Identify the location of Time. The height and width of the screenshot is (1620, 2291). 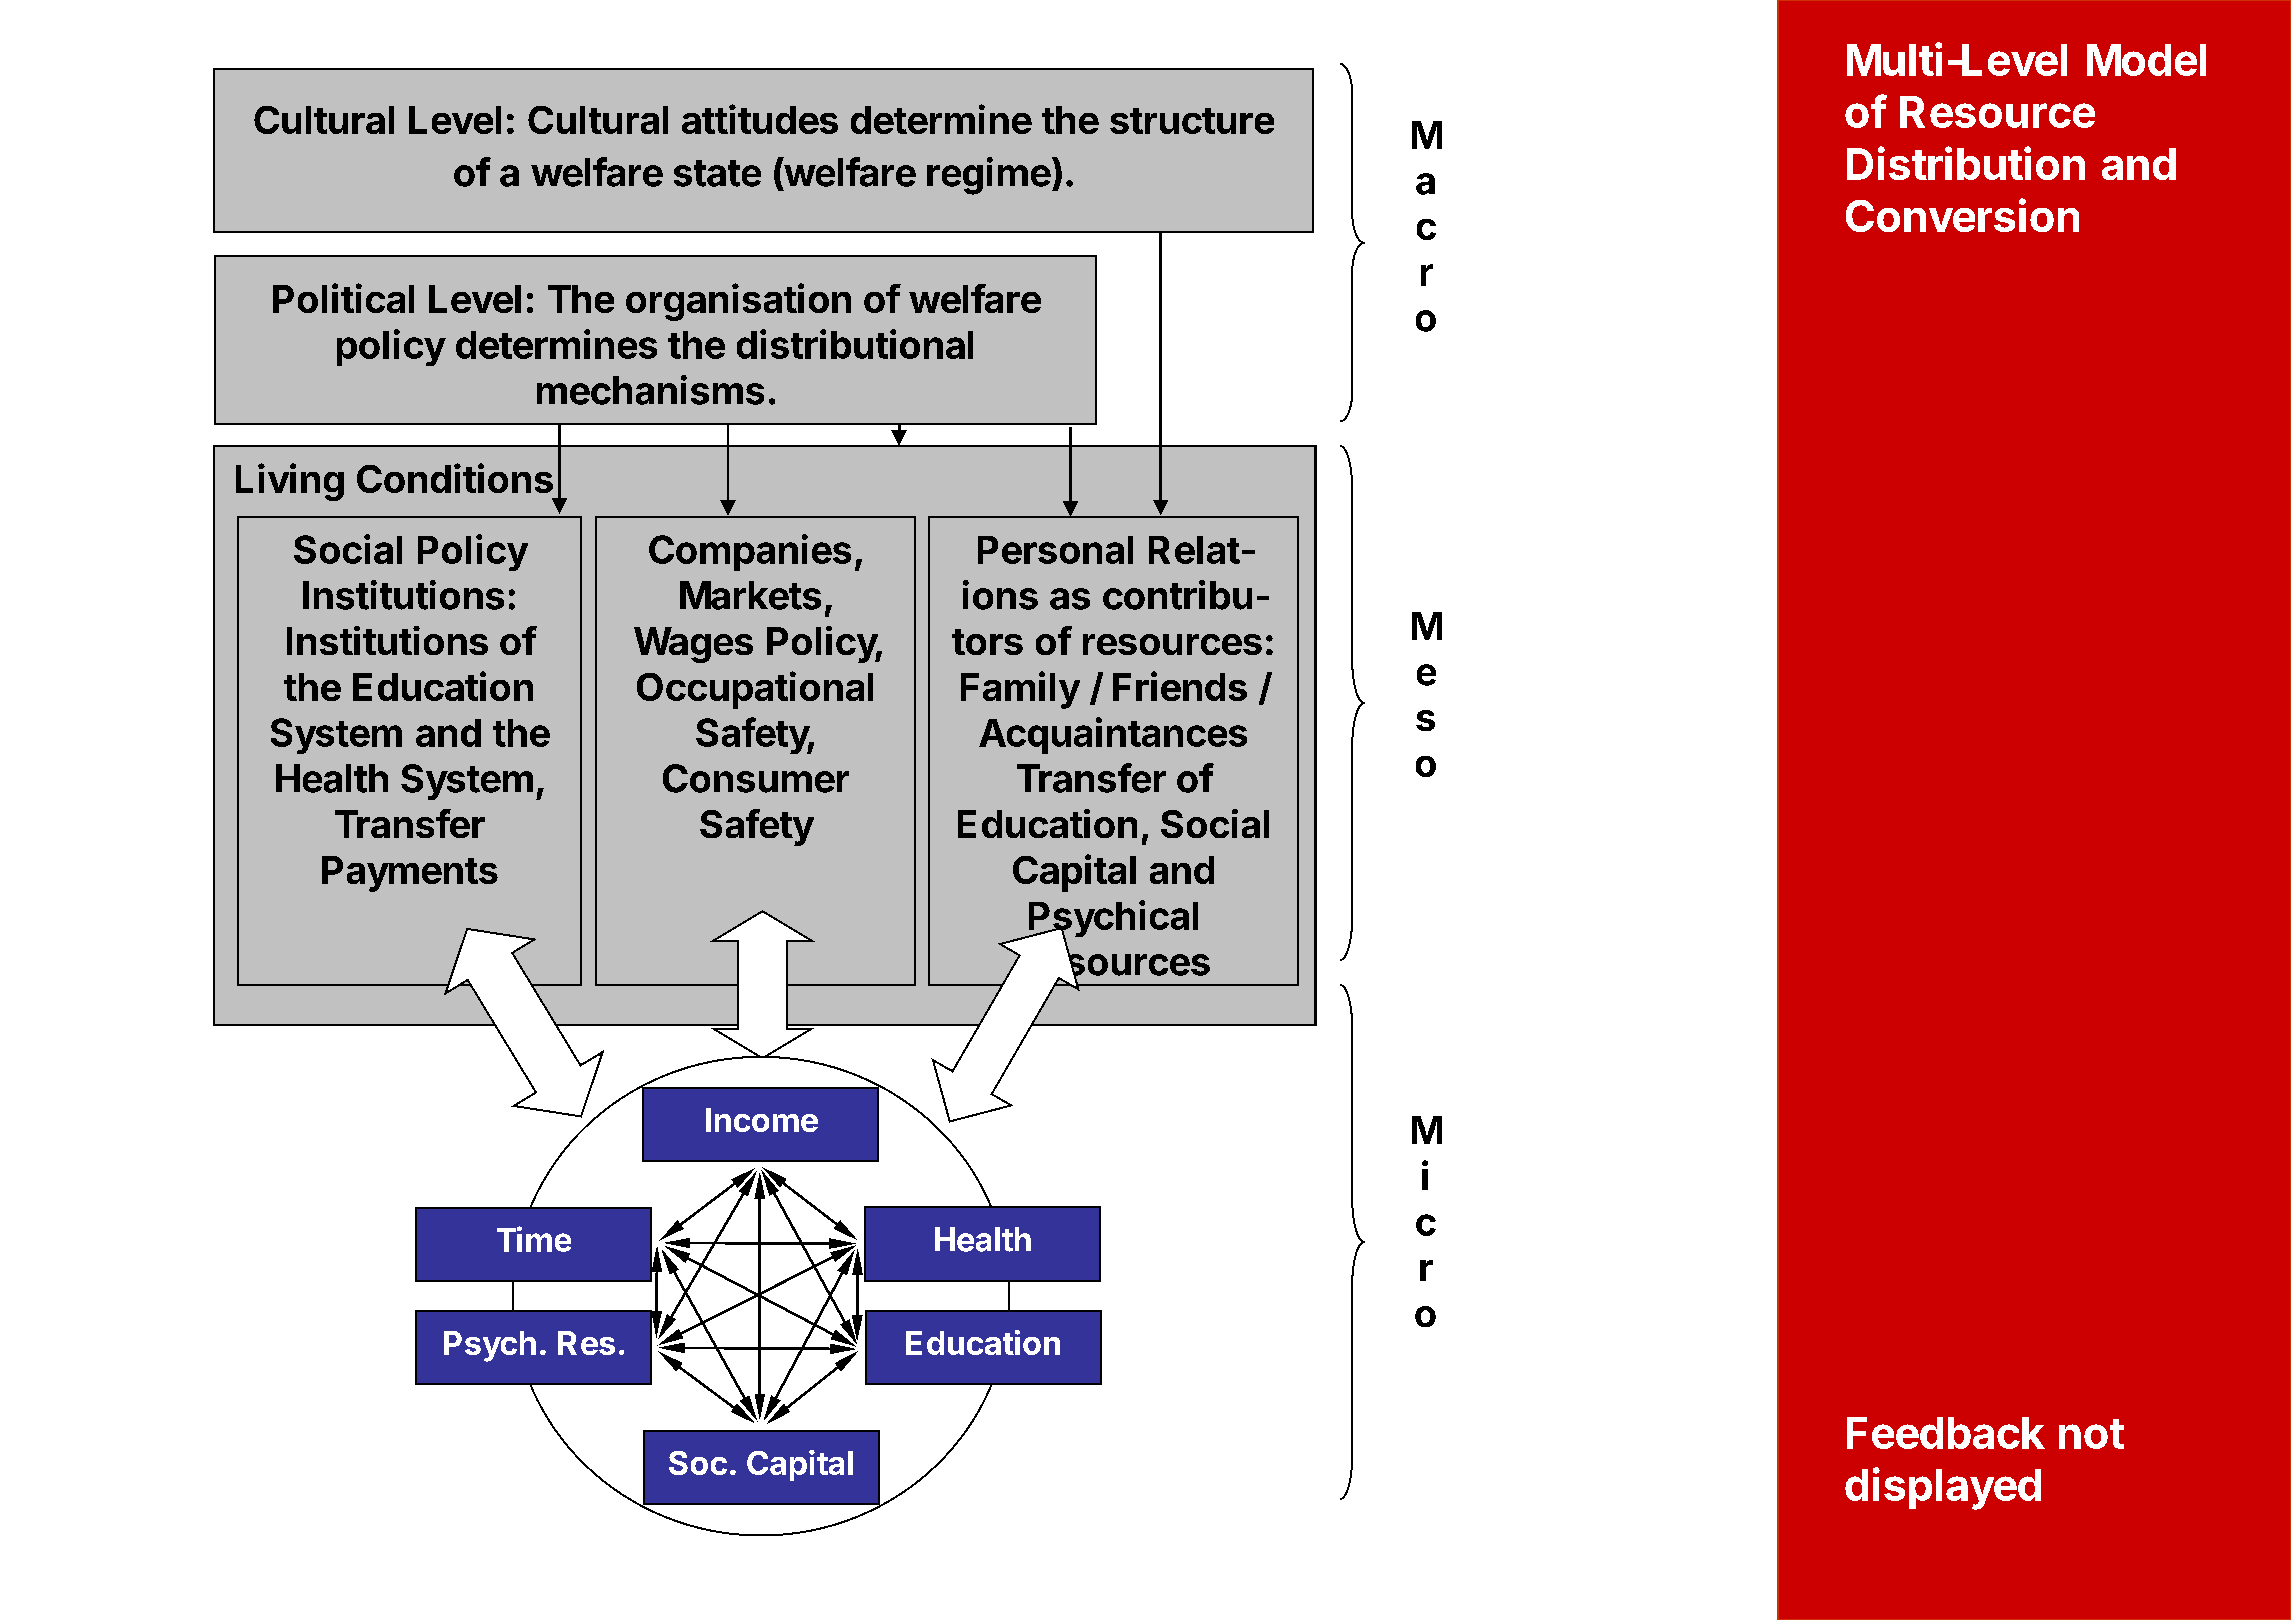
(534, 1239).
